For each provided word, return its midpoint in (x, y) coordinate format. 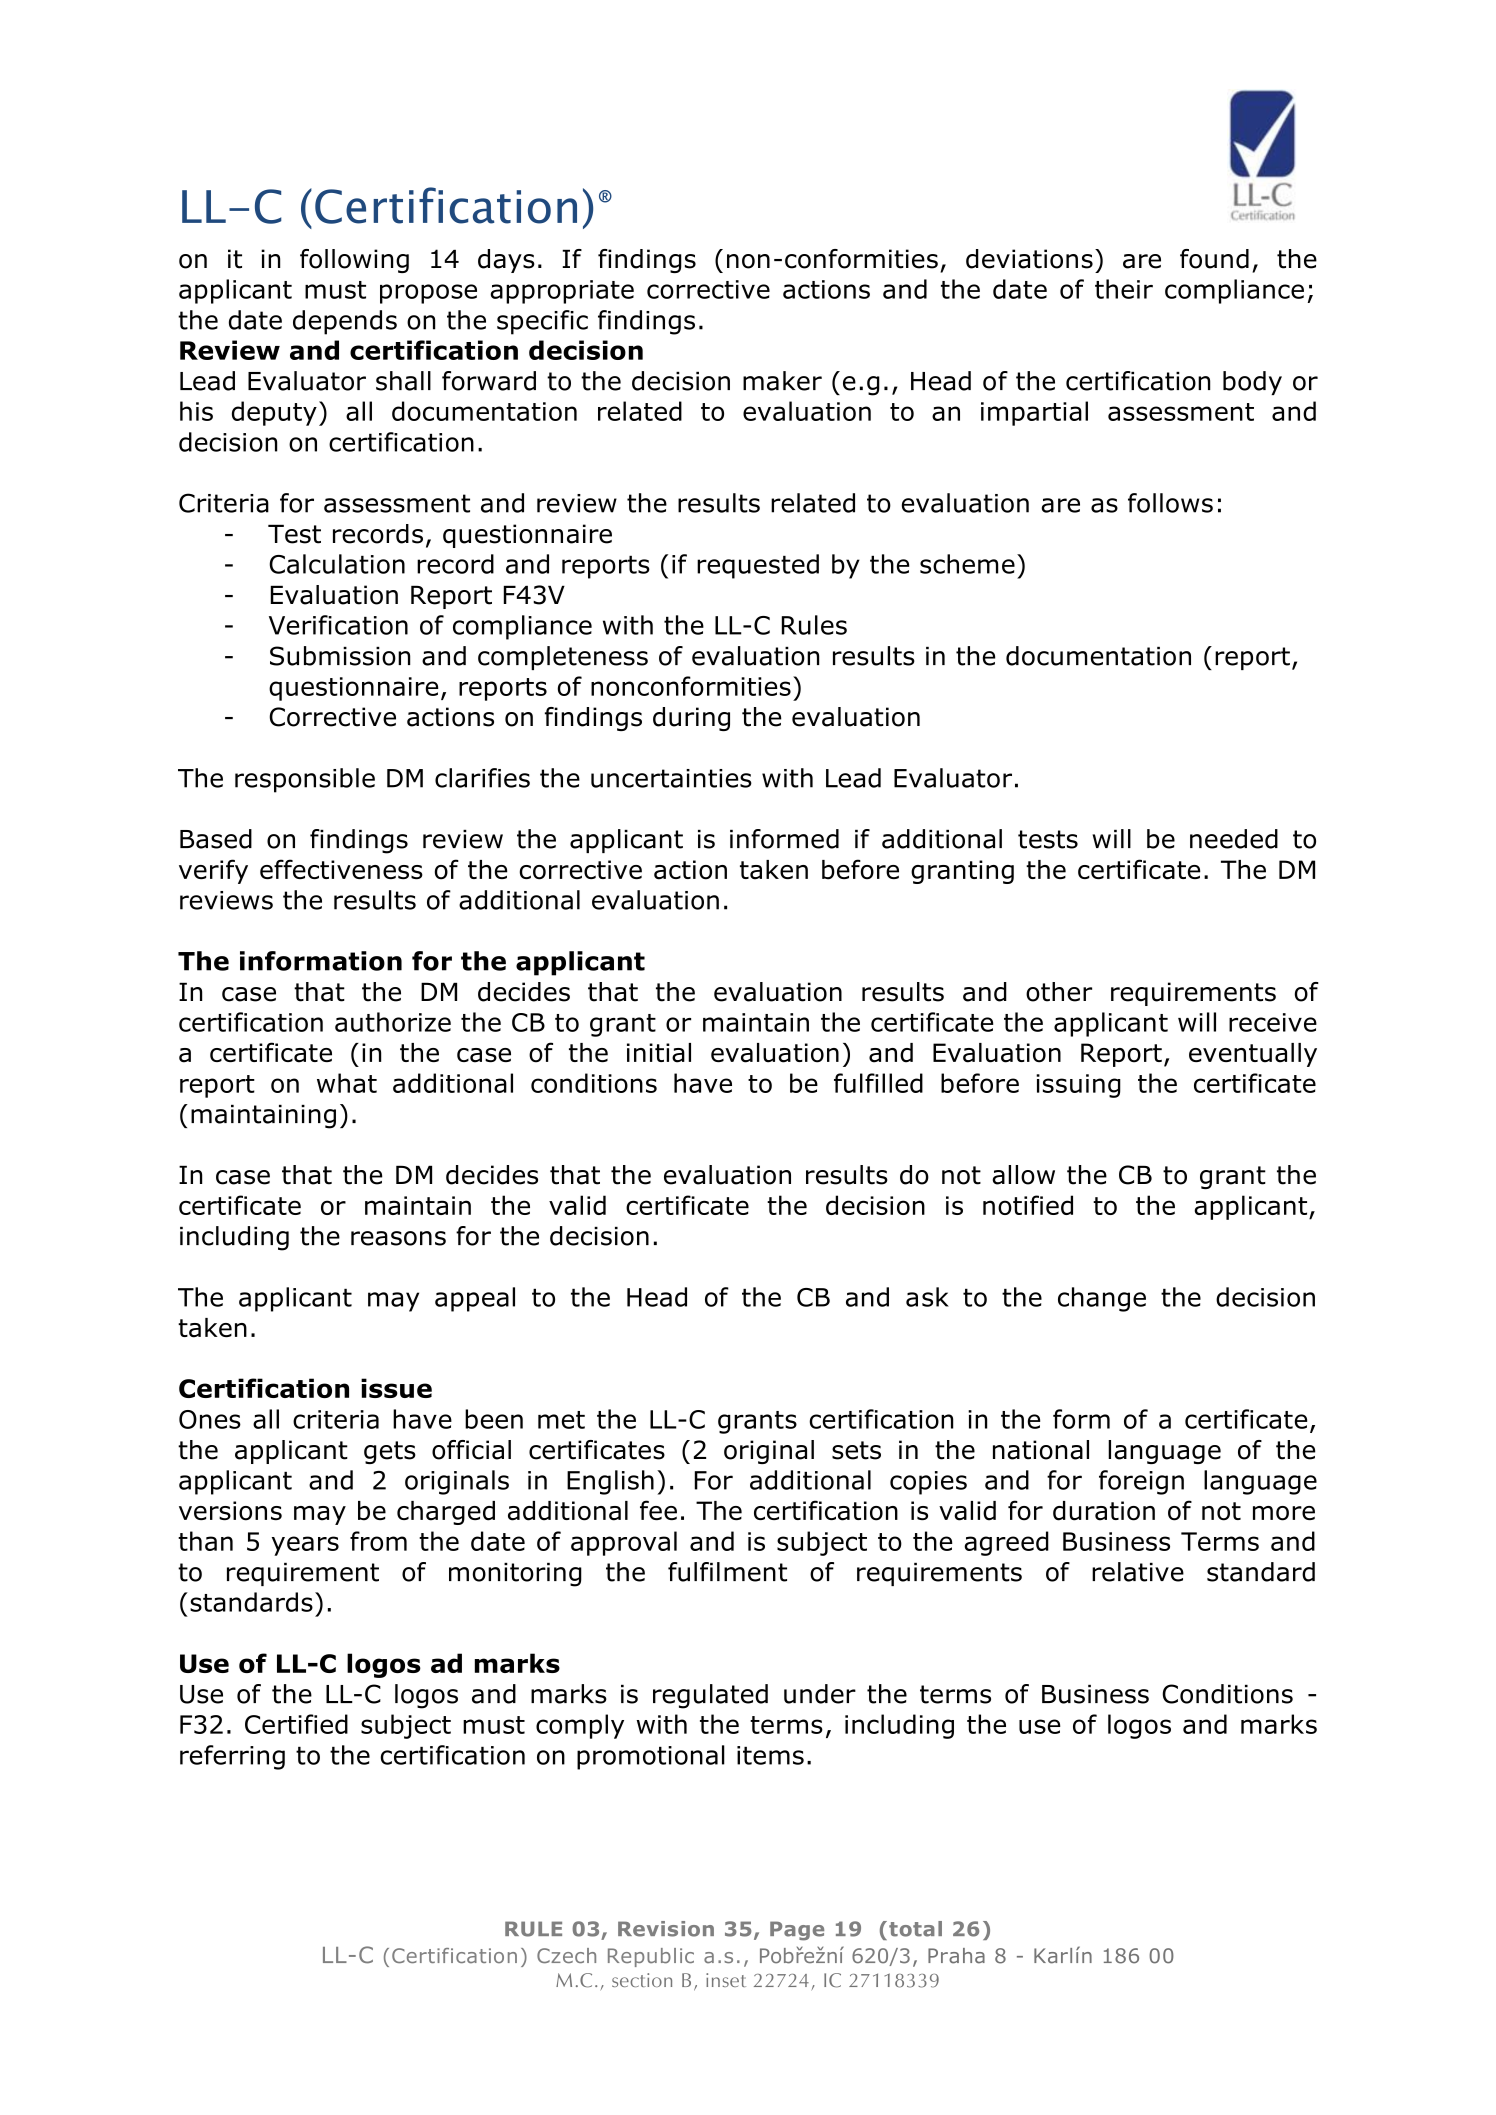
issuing (1078, 1086)
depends (345, 322)
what (347, 1083)
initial (659, 1053)
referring (232, 1757)
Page (797, 1931)
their (1124, 289)
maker (782, 381)
